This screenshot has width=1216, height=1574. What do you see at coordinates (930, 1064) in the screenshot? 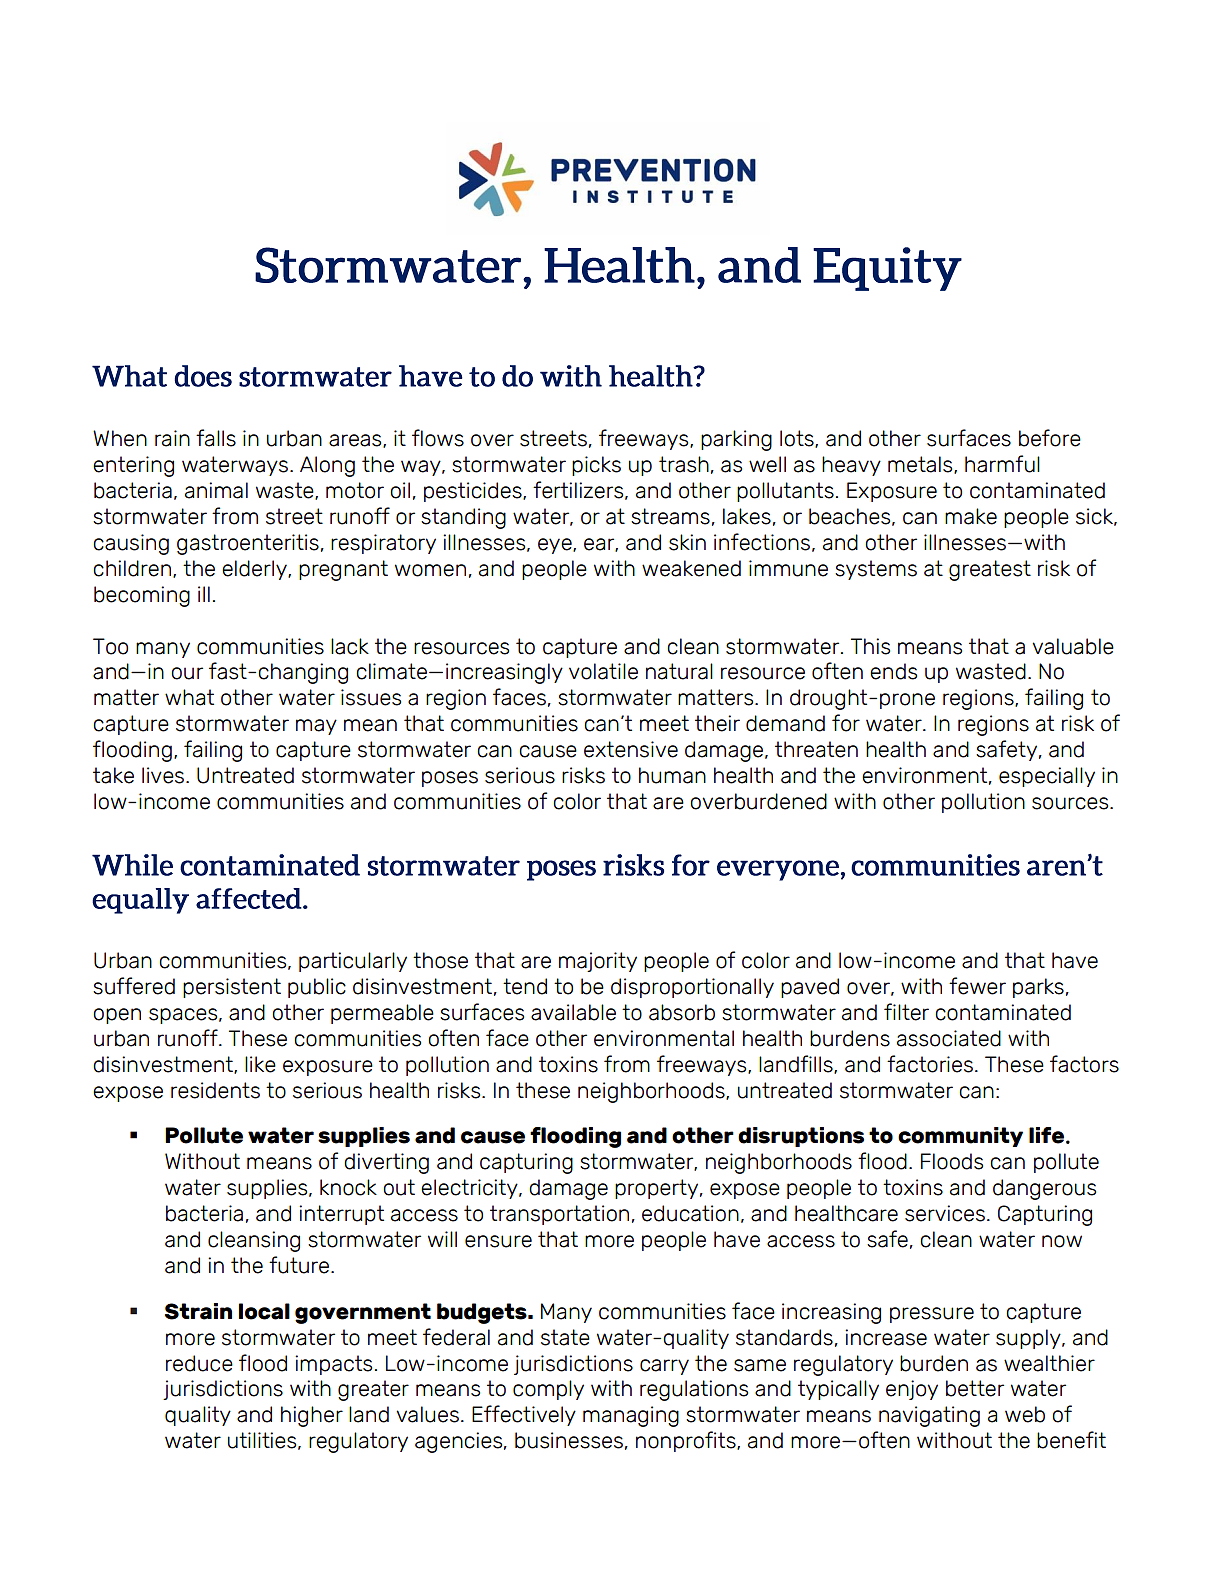
I see `factories` at bounding box center [930, 1064].
